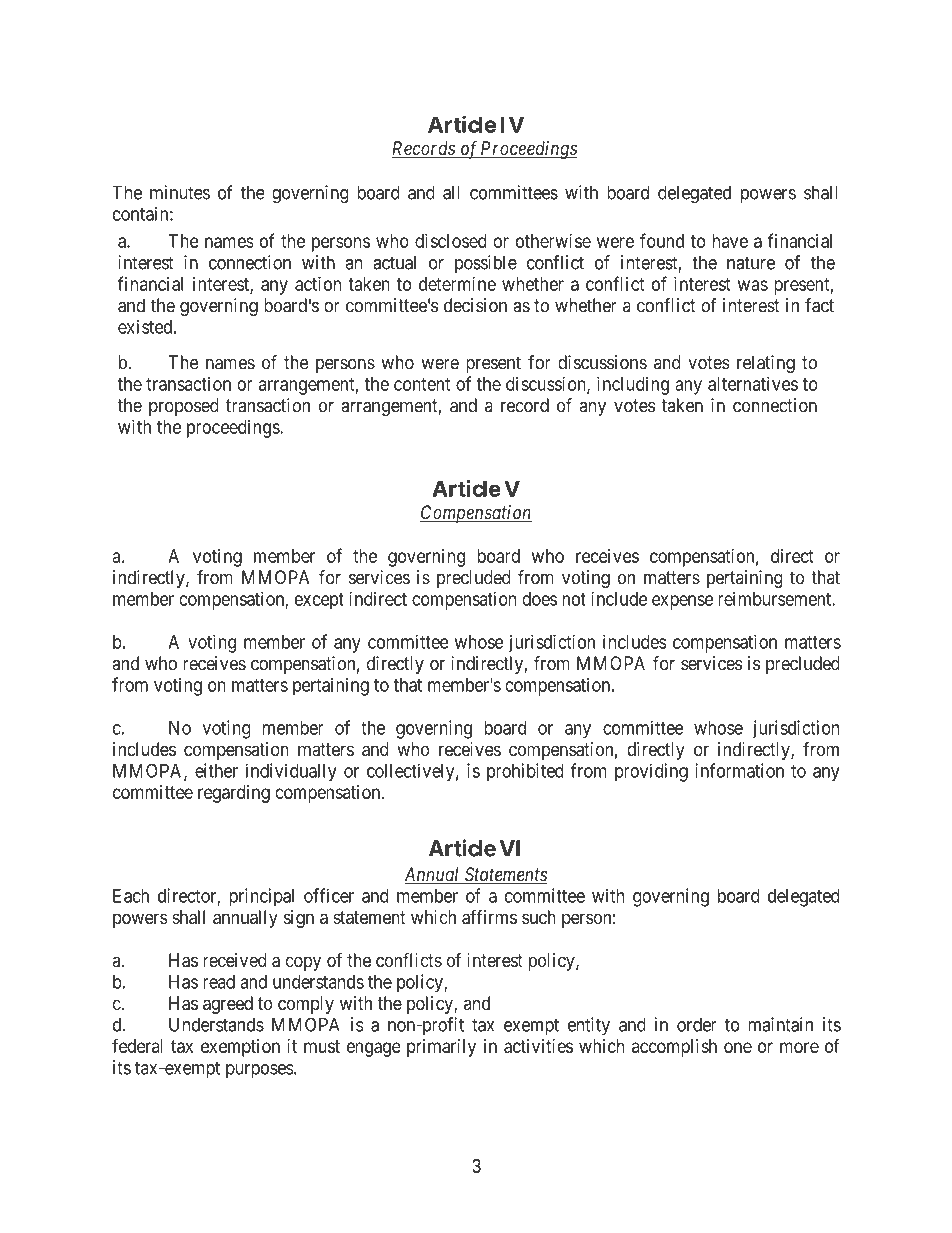 This screenshot has height=1233, width=952. What do you see at coordinates (180, 192) in the screenshot?
I see `minutes` at bounding box center [180, 192].
